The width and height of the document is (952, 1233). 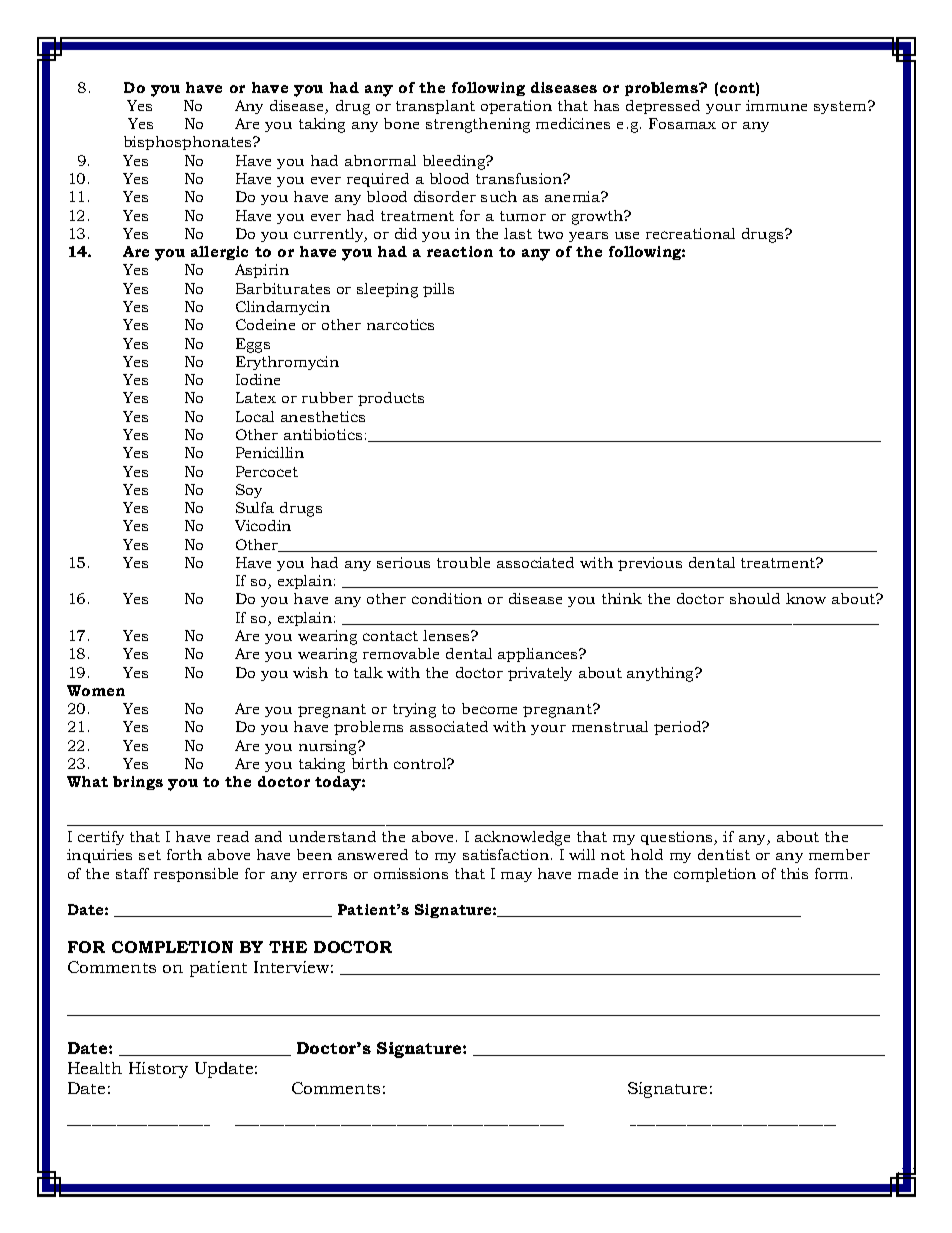 What do you see at coordinates (219, 253) in the document?
I see `allergic` at bounding box center [219, 253].
